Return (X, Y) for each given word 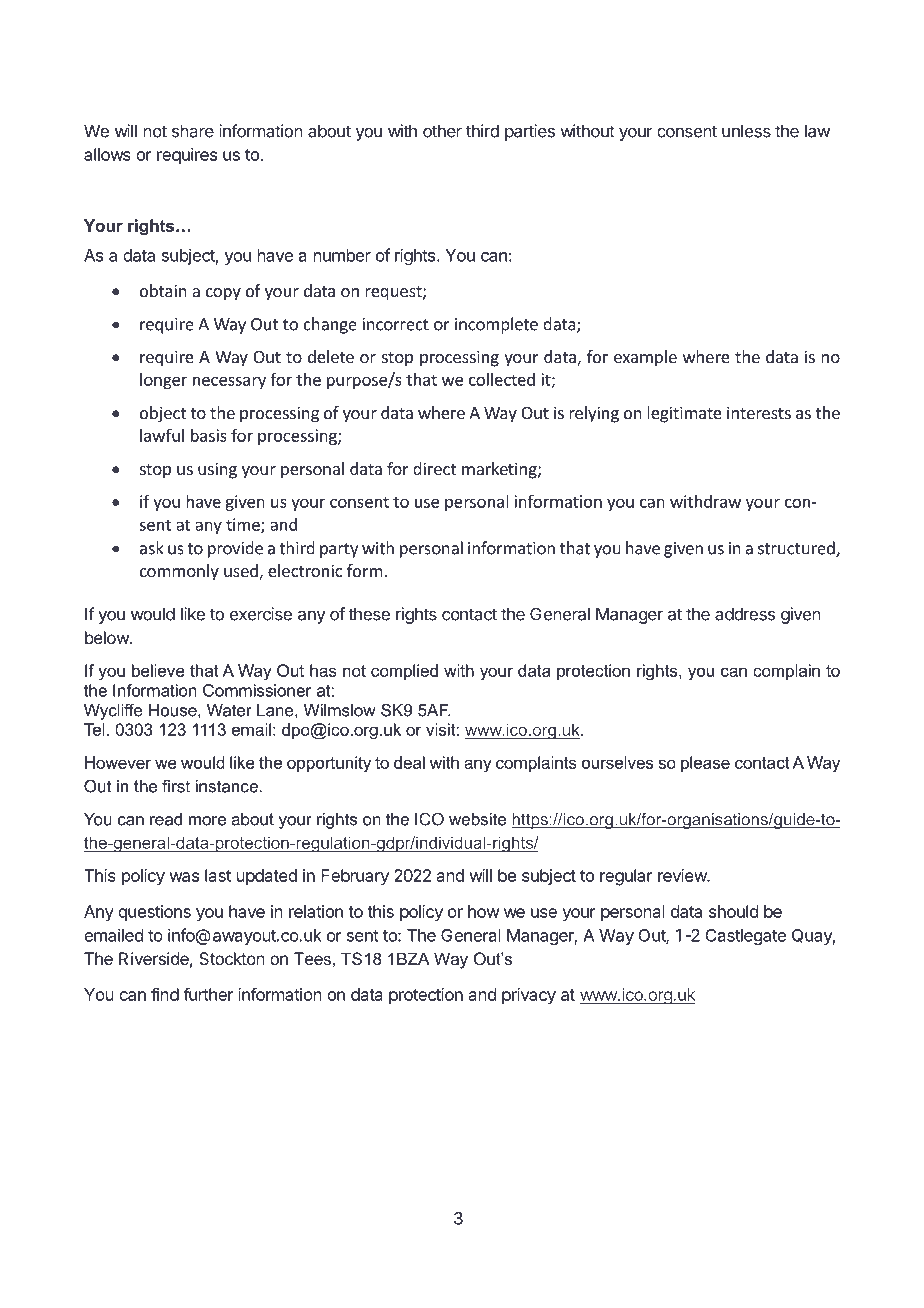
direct (434, 468)
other (442, 131)
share (193, 131)
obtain (163, 290)
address (745, 614)
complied (404, 672)
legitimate (684, 414)
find (165, 994)
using (217, 470)
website (477, 819)
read (166, 819)
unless (746, 131)
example (645, 358)
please (705, 764)
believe (158, 670)
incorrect (396, 324)
